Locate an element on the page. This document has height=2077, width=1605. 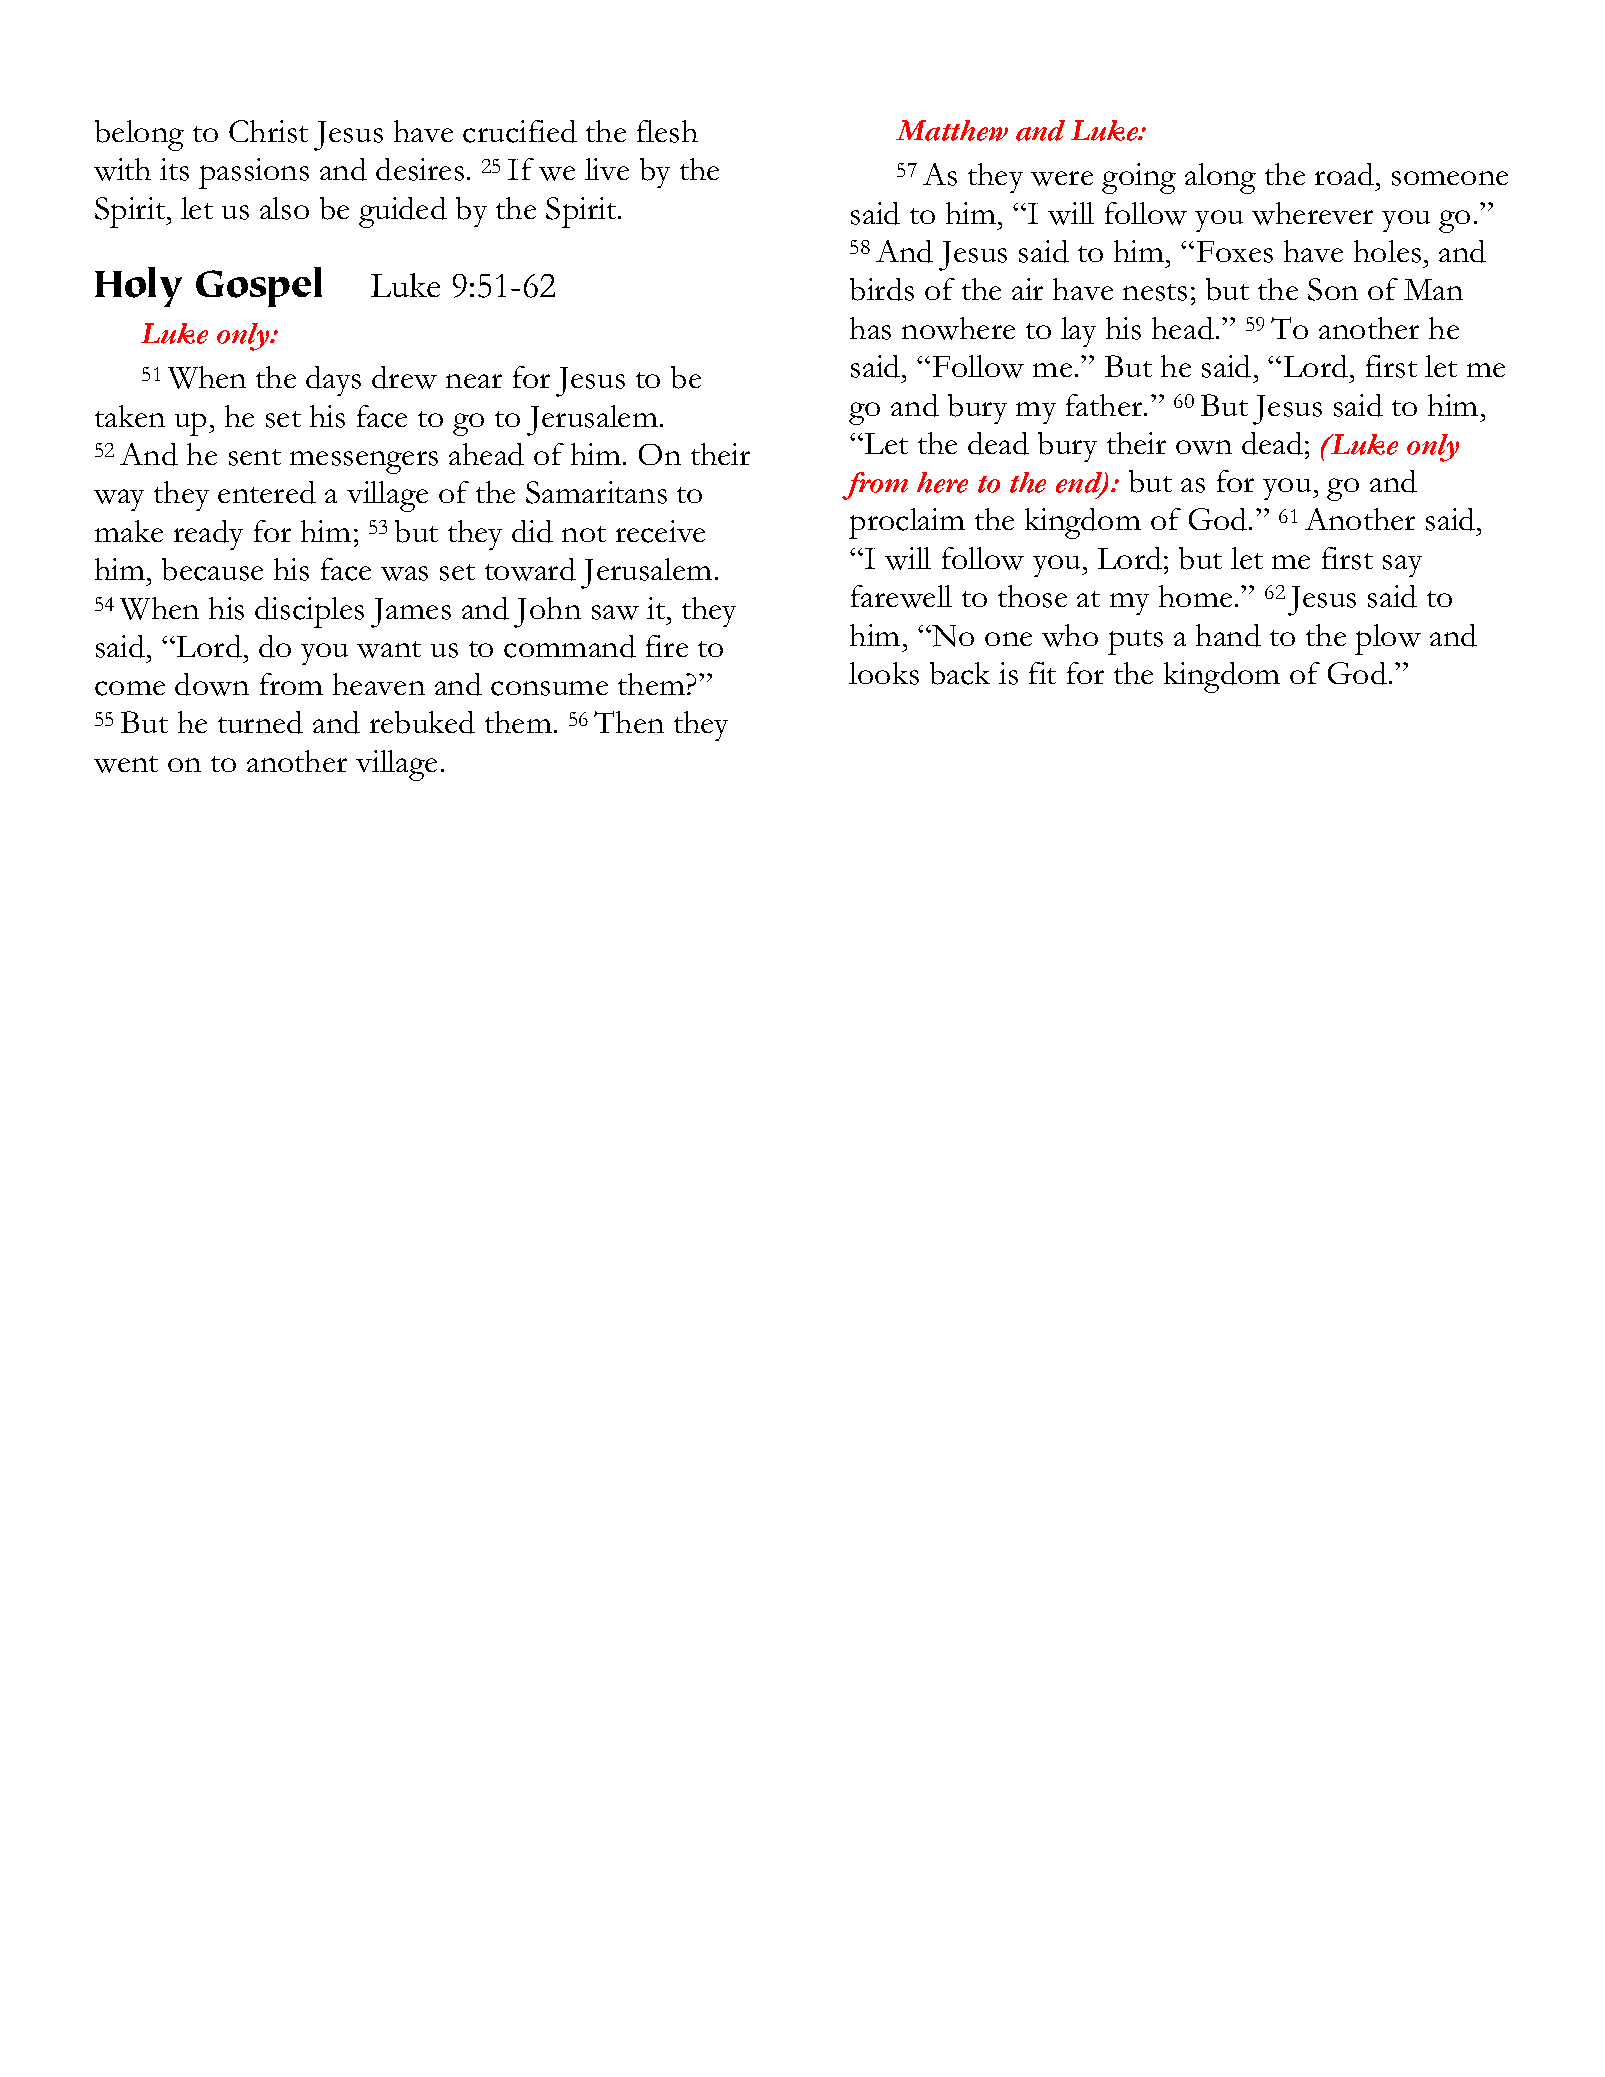
Samaritans is located at coordinates (596, 492).
